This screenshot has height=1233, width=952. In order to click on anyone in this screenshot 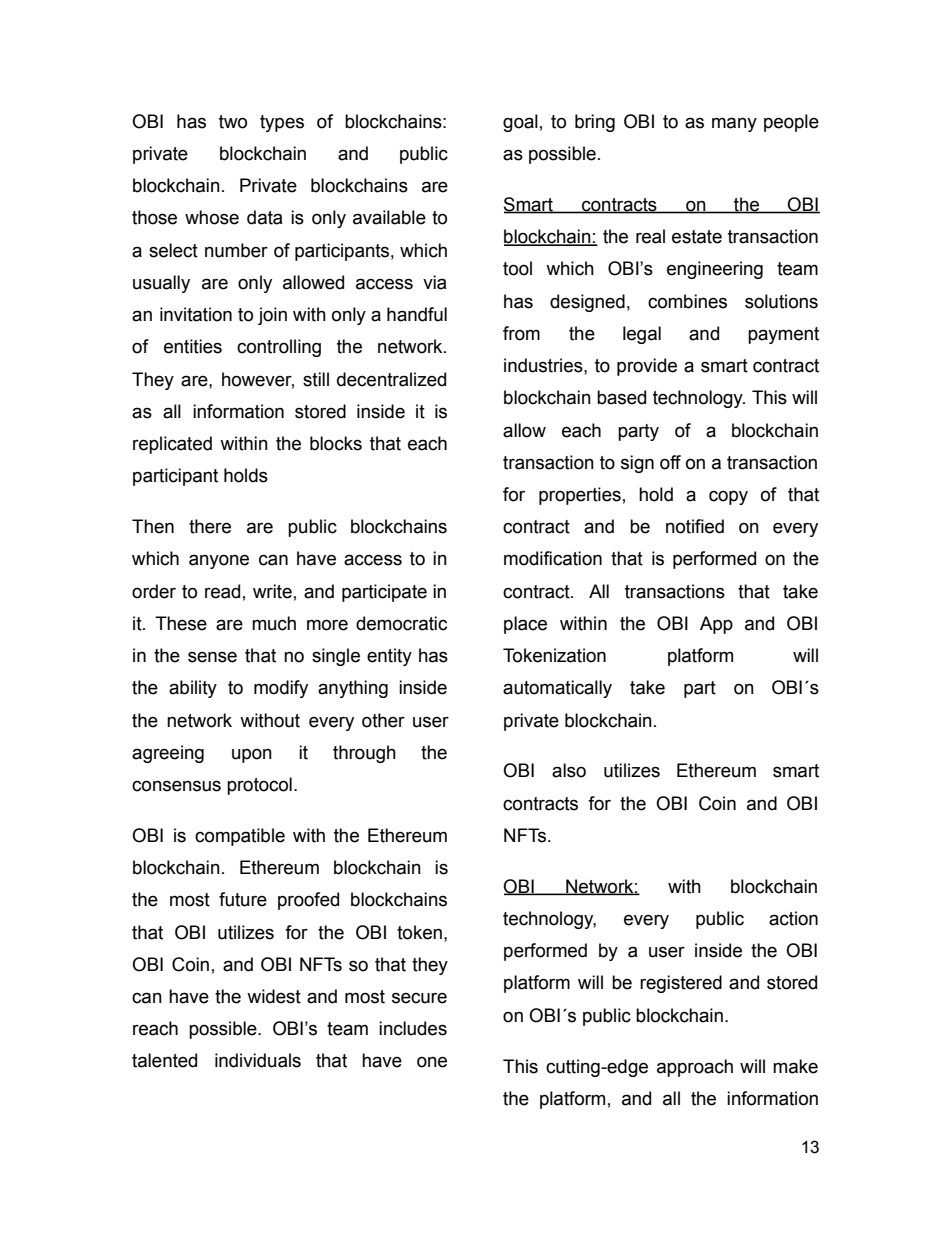, I will do `click(219, 561)`.
